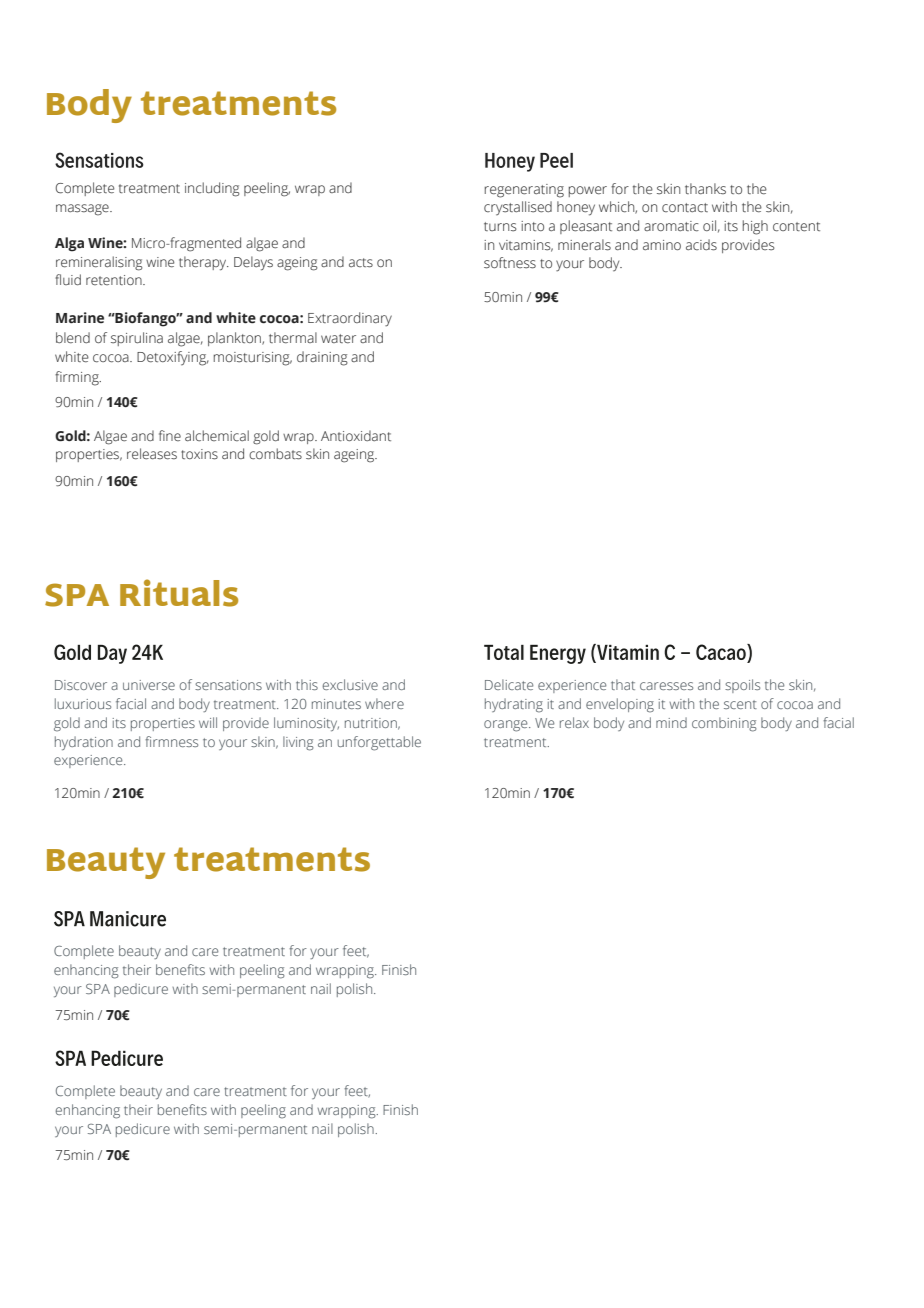  I want to click on Cacao, so click(722, 653).
